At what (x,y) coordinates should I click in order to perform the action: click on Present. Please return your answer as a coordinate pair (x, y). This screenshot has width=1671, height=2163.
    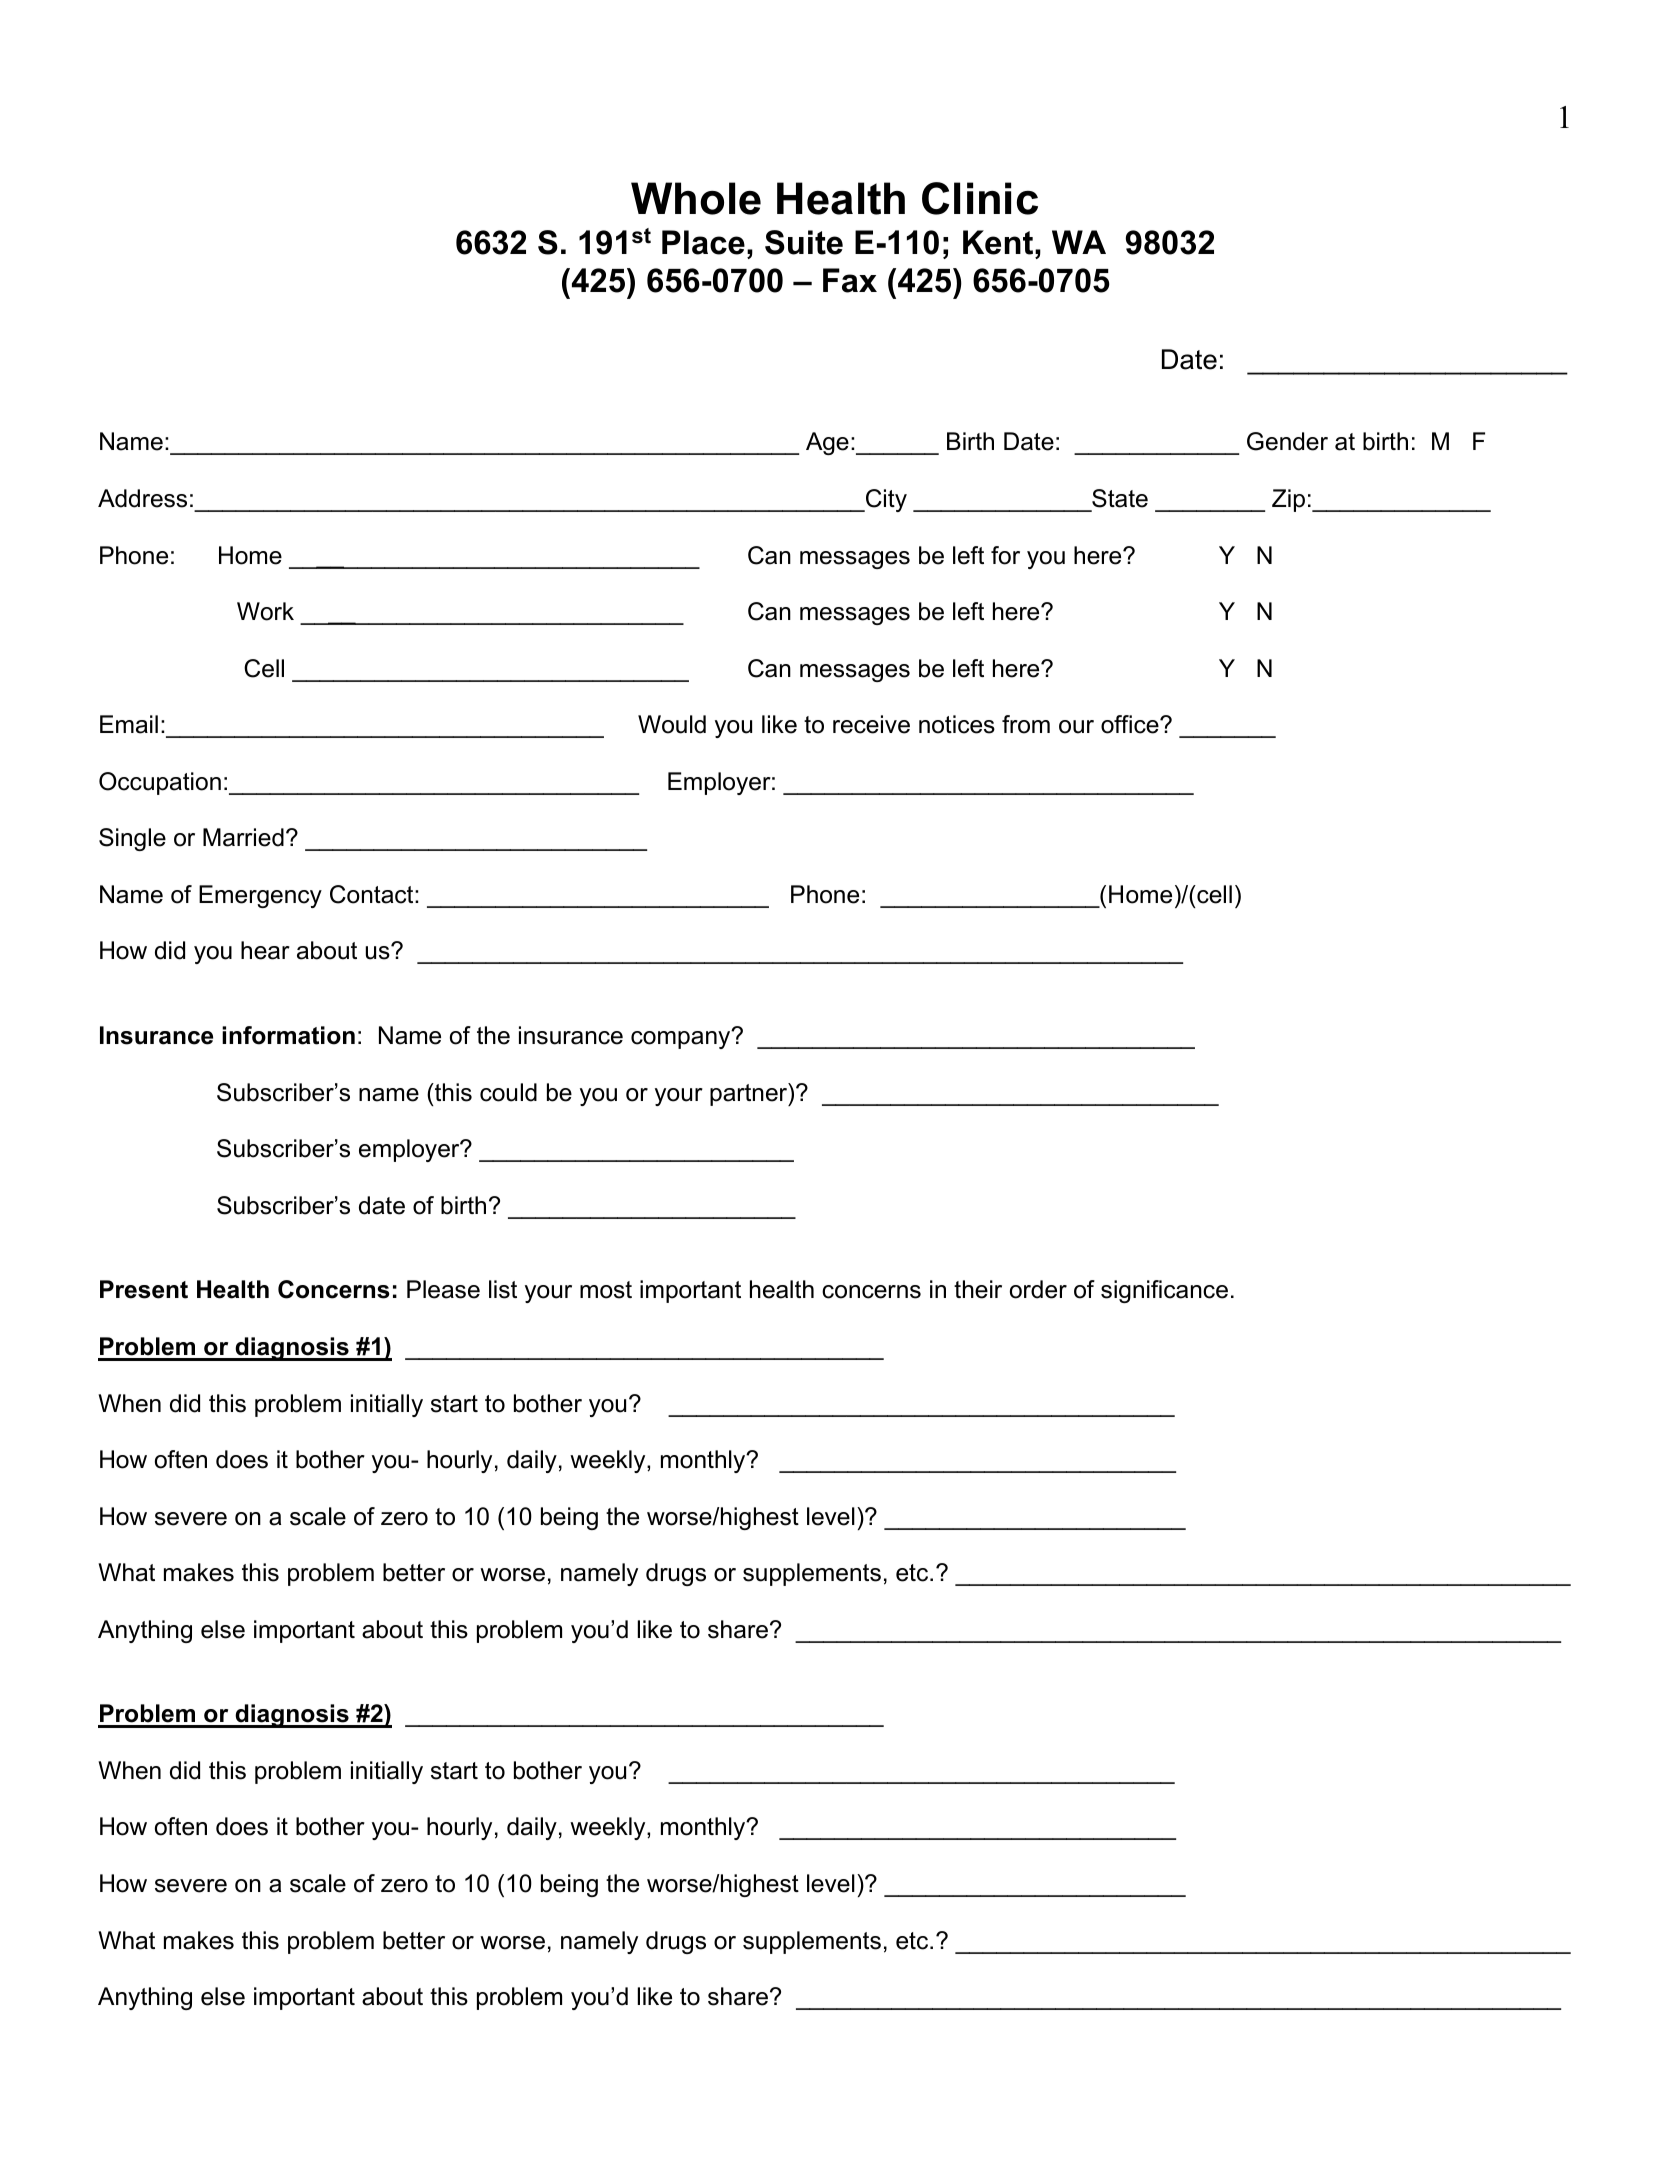
    Looking at the image, I should click on (144, 1289).
